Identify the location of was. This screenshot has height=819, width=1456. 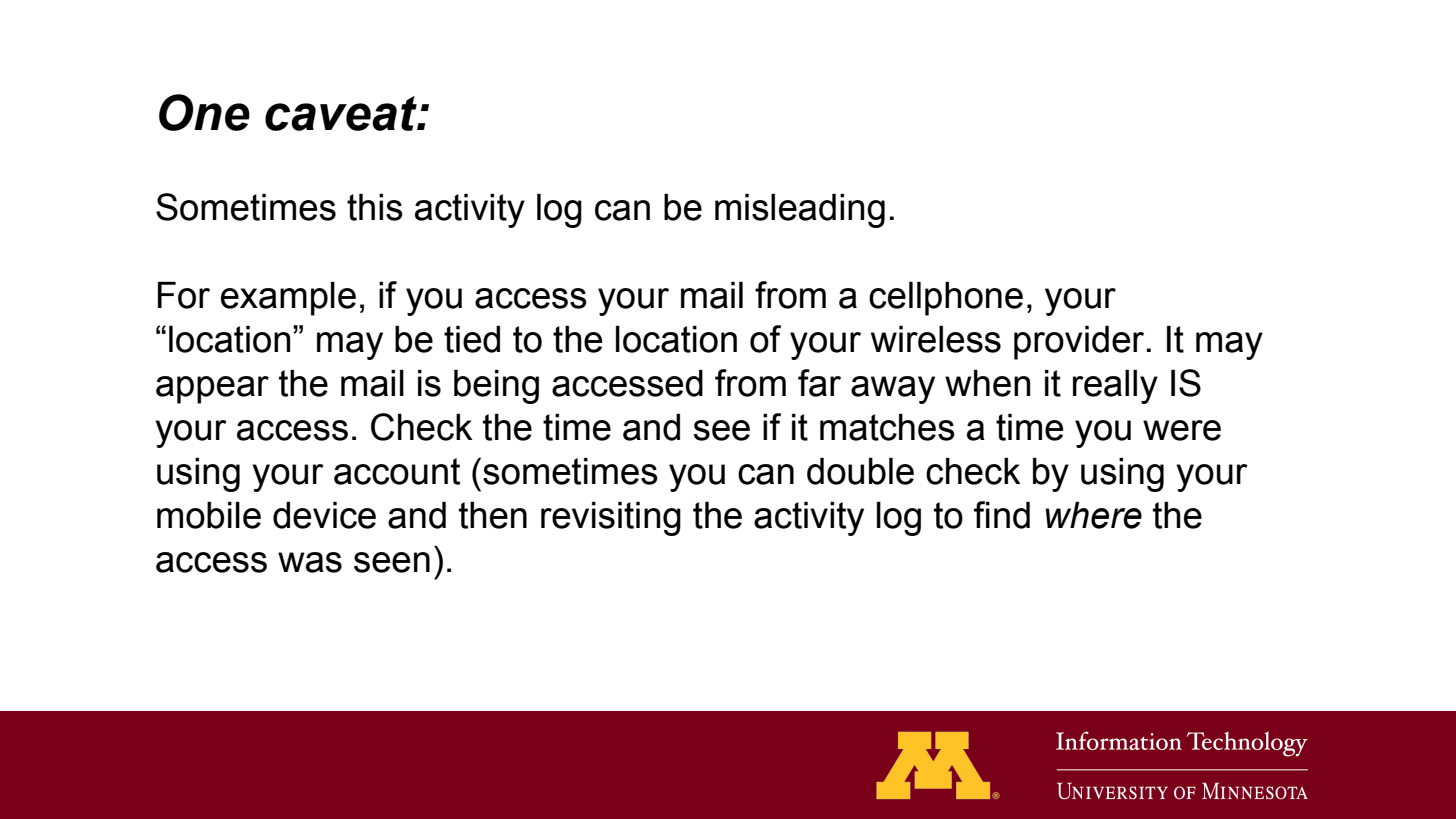
(310, 562).
